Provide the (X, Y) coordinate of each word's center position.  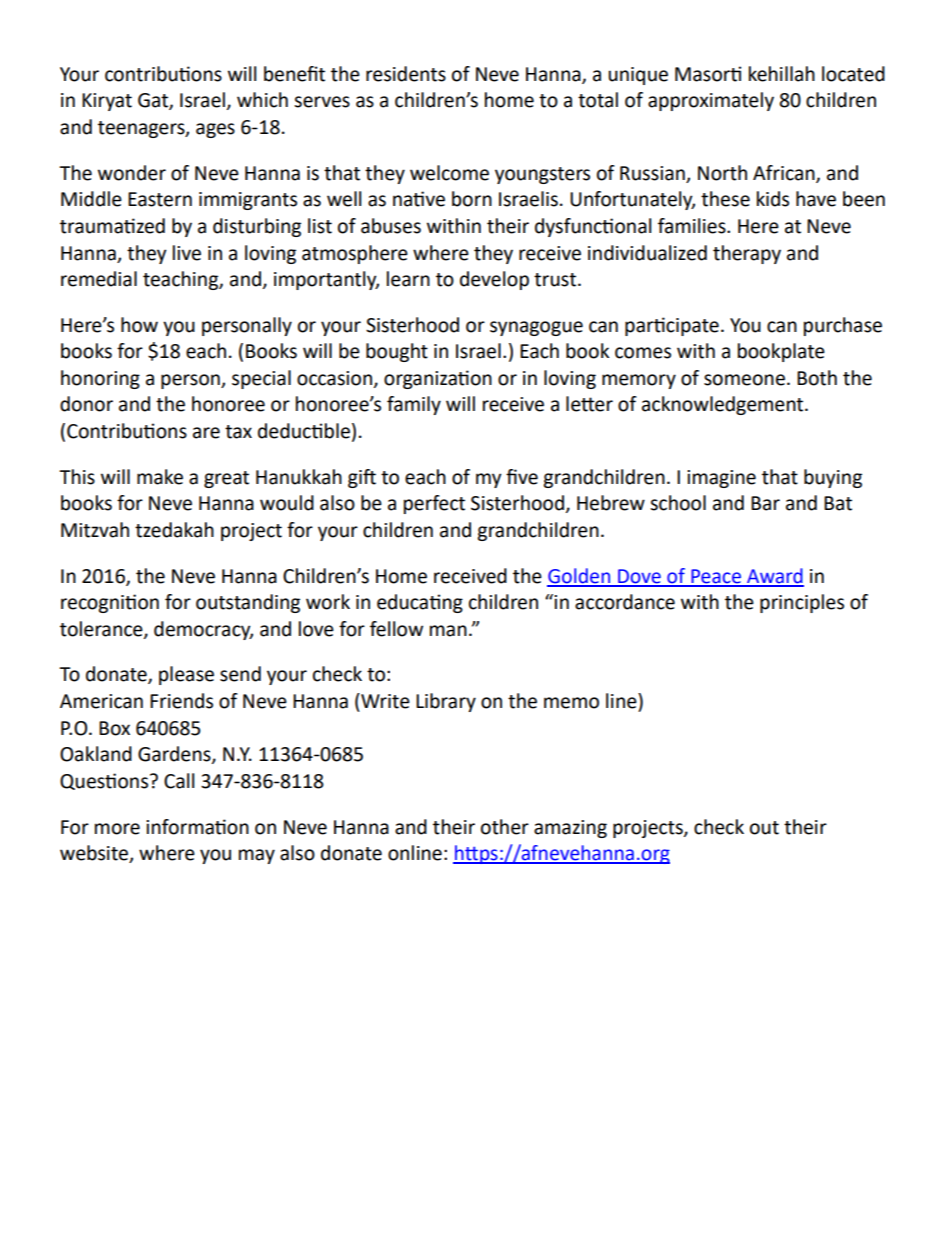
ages (215, 130)
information (197, 827)
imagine (721, 479)
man (448, 631)
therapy (747, 254)
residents (406, 74)
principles (802, 603)
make (160, 477)
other (505, 827)
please (186, 675)
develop (494, 280)
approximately (711, 101)
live (187, 253)
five (522, 477)
